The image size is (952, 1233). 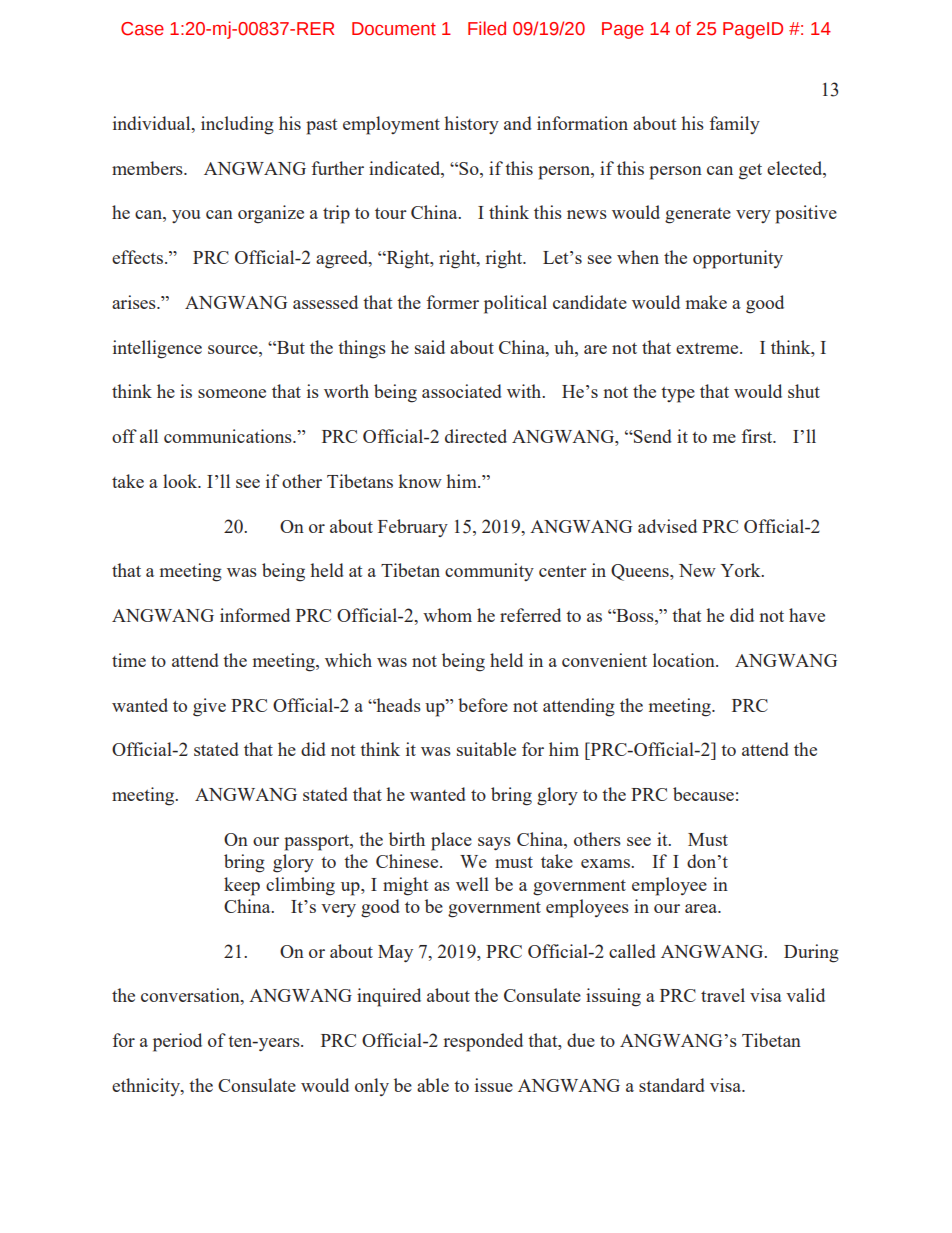 What do you see at coordinates (483, 1042) in the screenshot?
I see `responded` at bounding box center [483, 1042].
